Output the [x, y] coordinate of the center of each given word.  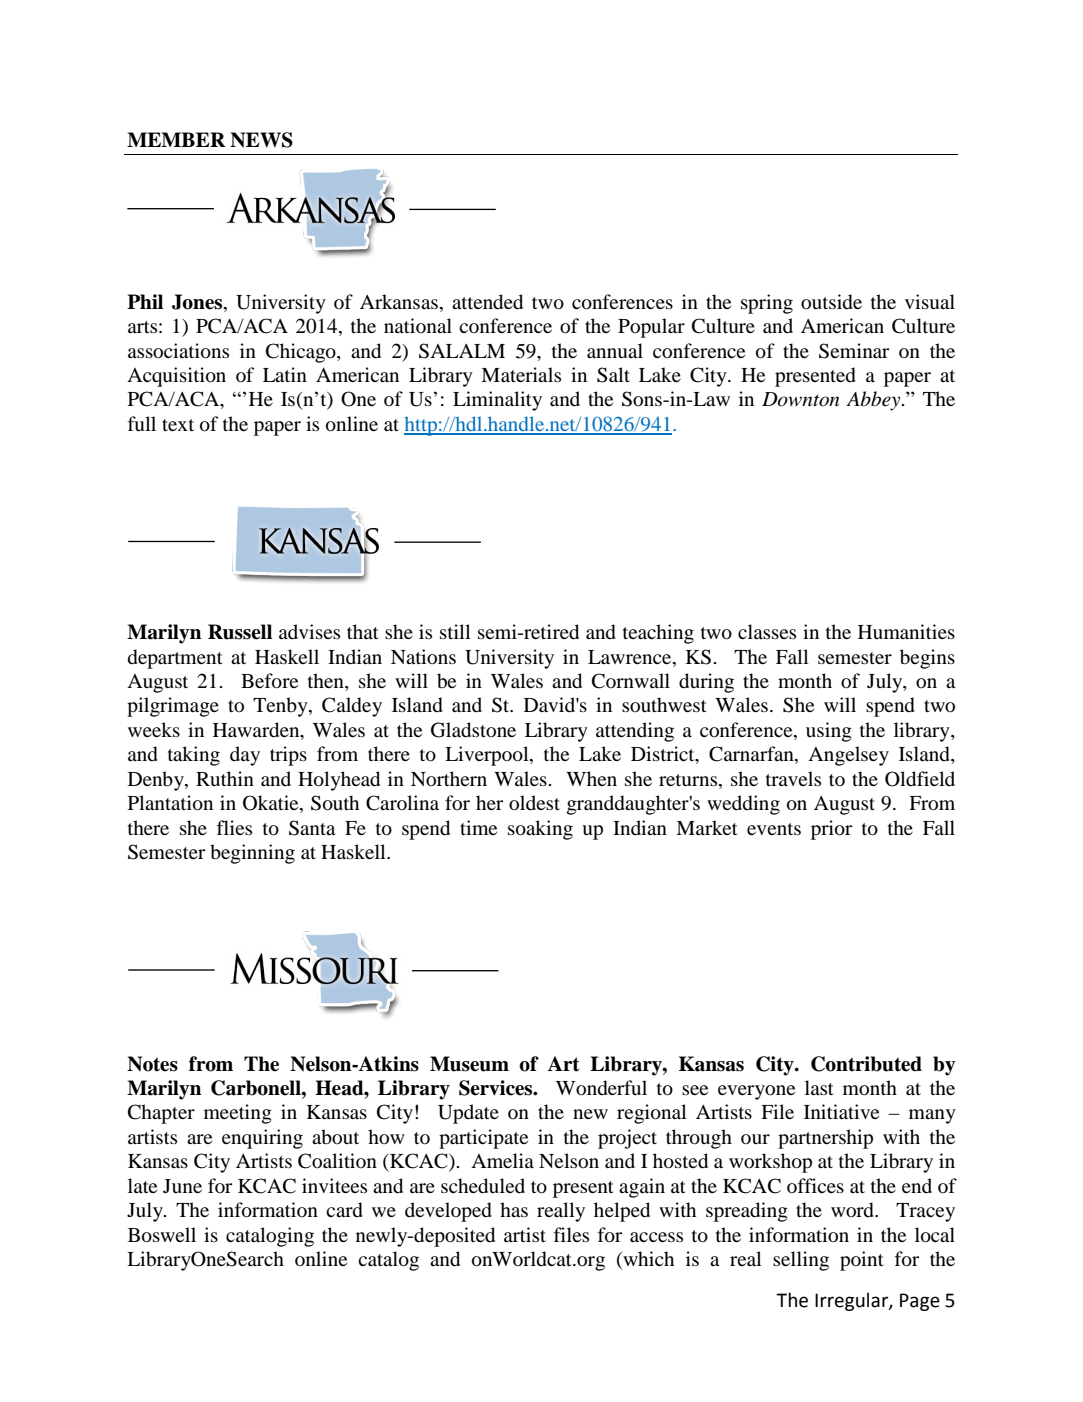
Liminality [497, 401]
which [647, 1260]
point [862, 1261]
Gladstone [473, 730]
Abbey [874, 401]
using [829, 732]
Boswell [162, 1235]
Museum [469, 1064]
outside [831, 302]
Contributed [866, 1064]
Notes [152, 1064]
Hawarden [257, 731]
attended [487, 302]
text [178, 425]
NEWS [261, 140]
